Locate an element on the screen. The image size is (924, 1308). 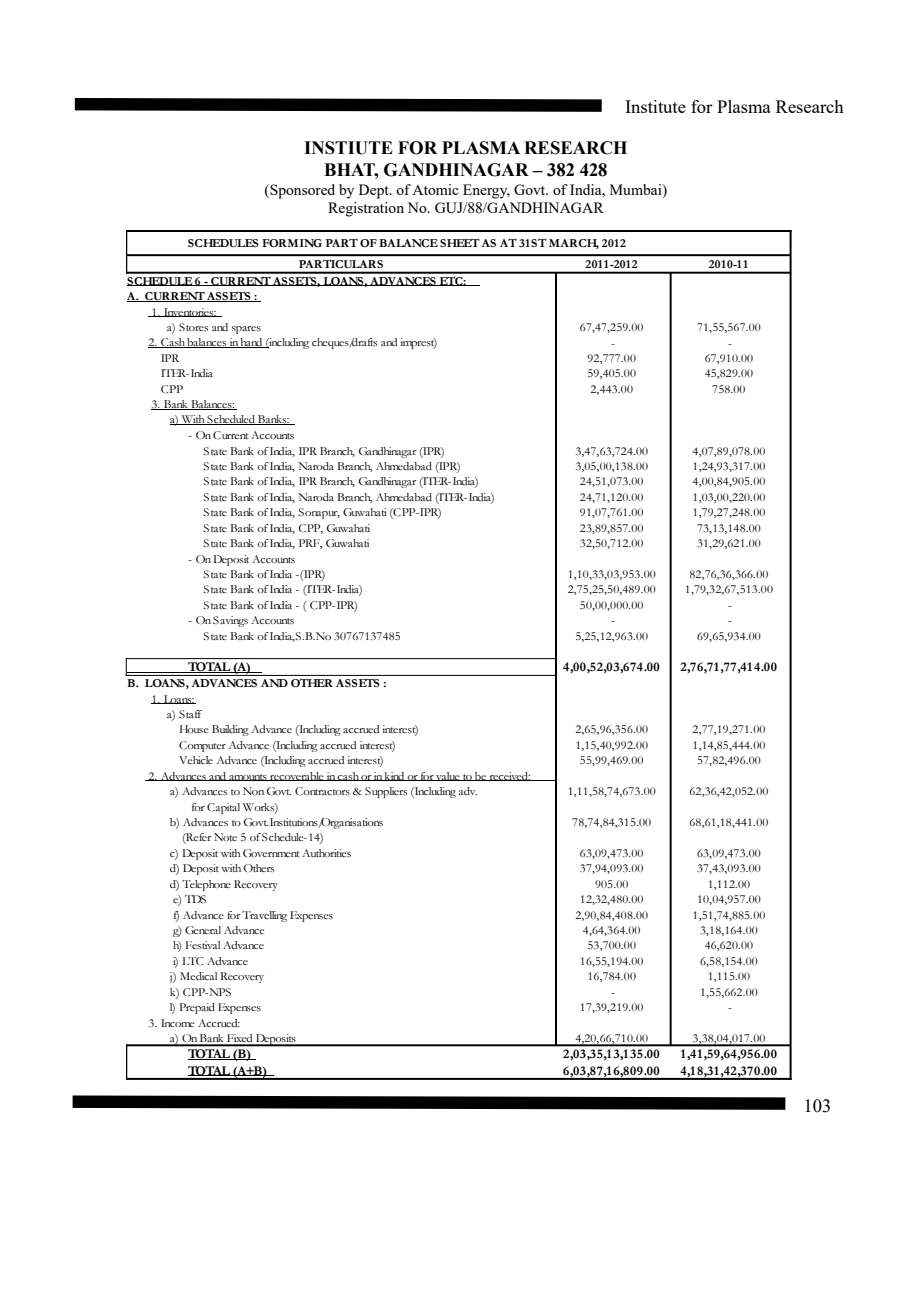
Savings is located at coordinates (230, 621).
